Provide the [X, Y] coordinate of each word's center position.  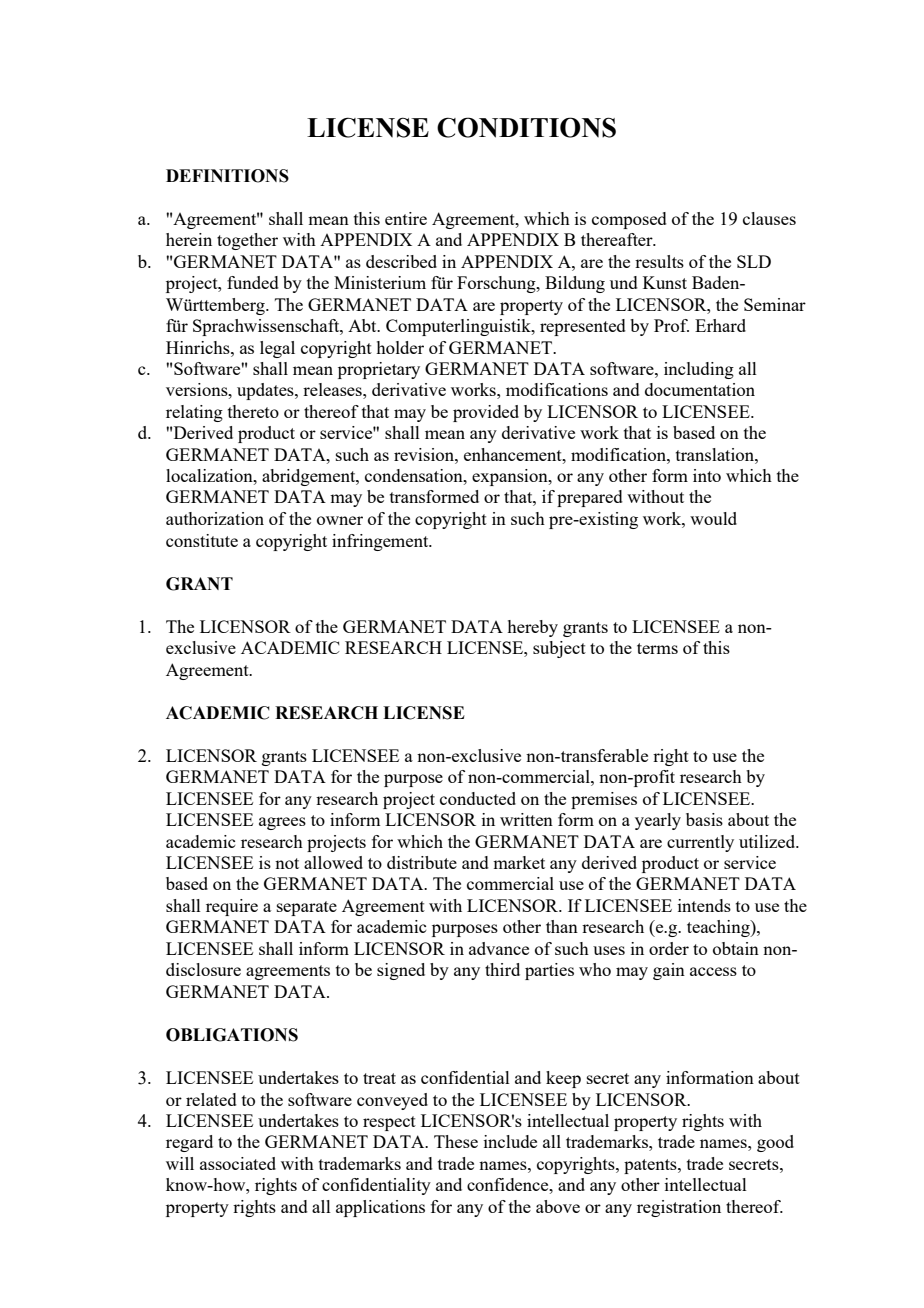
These [456, 1141]
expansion [511, 477]
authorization [215, 518]
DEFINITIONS [227, 176]
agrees [282, 823]
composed [629, 220]
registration [679, 1208]
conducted [478, 798]
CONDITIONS [526, 127]
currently [700, 843]
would [713, 518]
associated [238, 1163]
